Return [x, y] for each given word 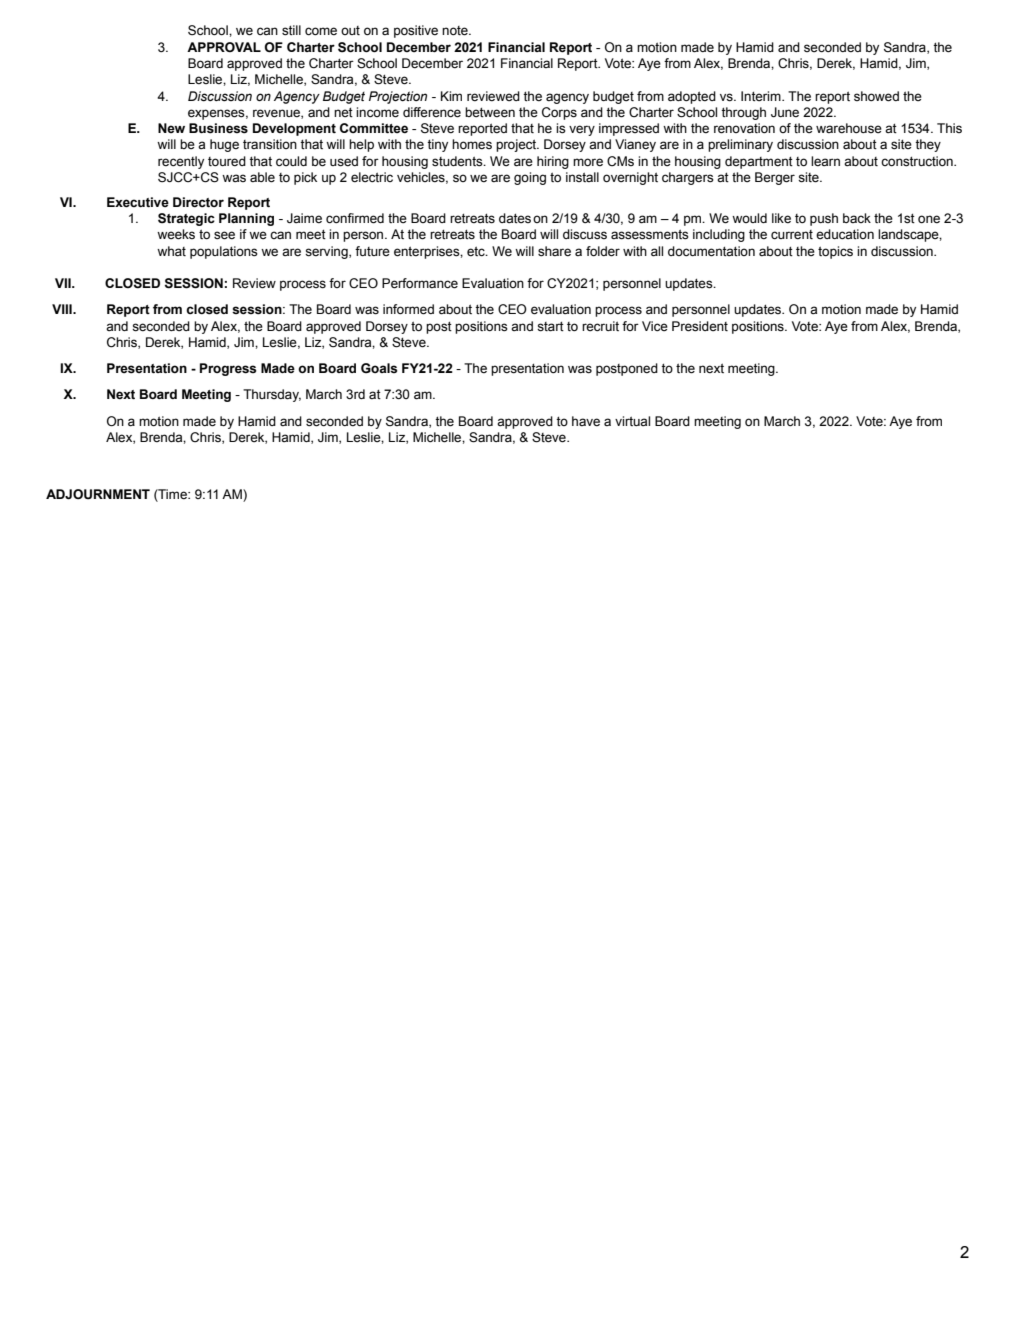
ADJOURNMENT [98, 494]
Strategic [186, 219]
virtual [632, 421]
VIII [63, 309]
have [586, 421]
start [550, 326]
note [456, 31]
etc [477, 251]
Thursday [272, 395]
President [700, 326]
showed [876, 96]
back [857, 218]
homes [472, 144]
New [171, 128]
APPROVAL [224, 47]
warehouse [849, 128]
